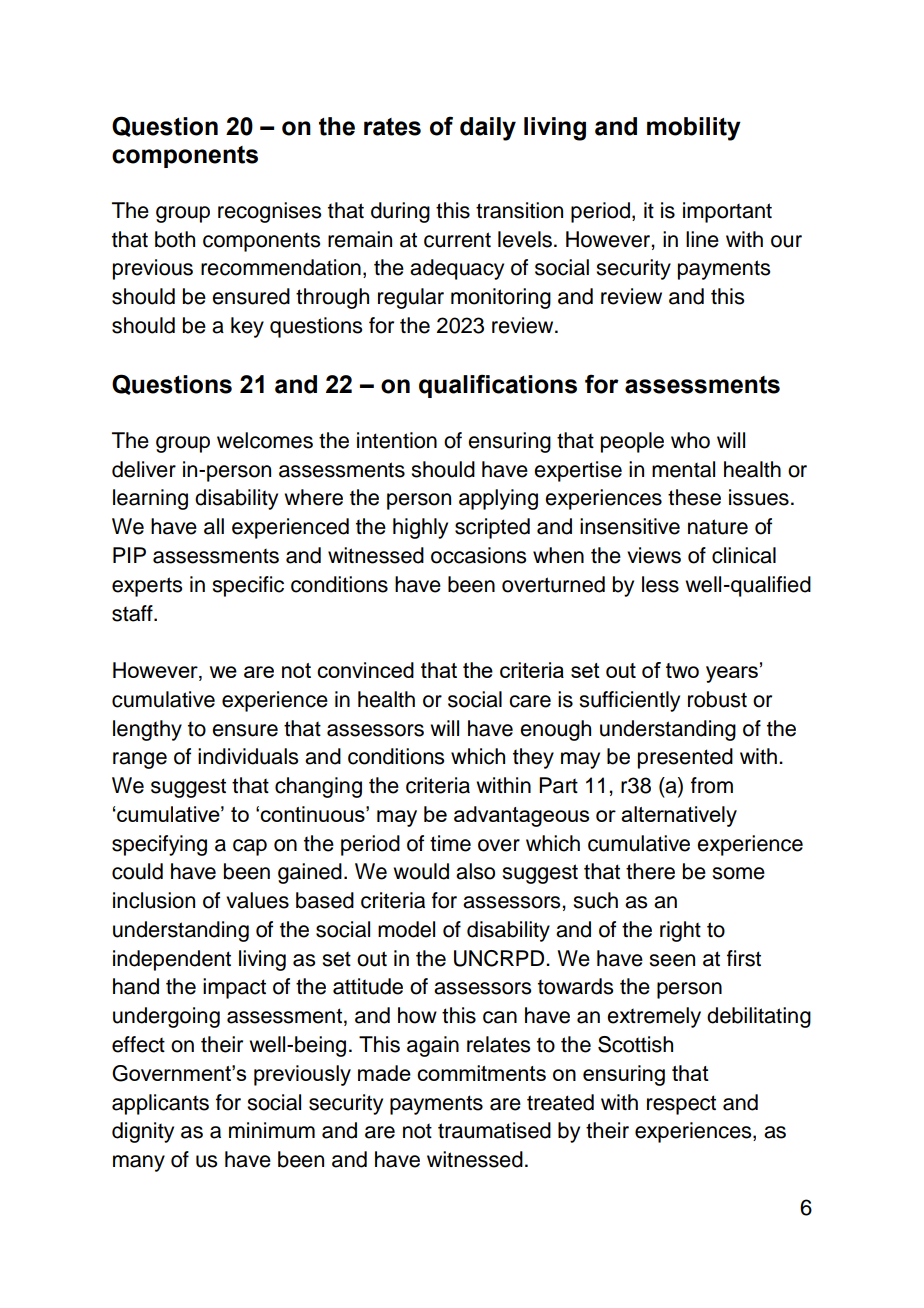 Image resolution: width=924 pixels, height=1308 pixels. Describe the element at coordinates (257, 900) in the document. I see `values` at that location.
